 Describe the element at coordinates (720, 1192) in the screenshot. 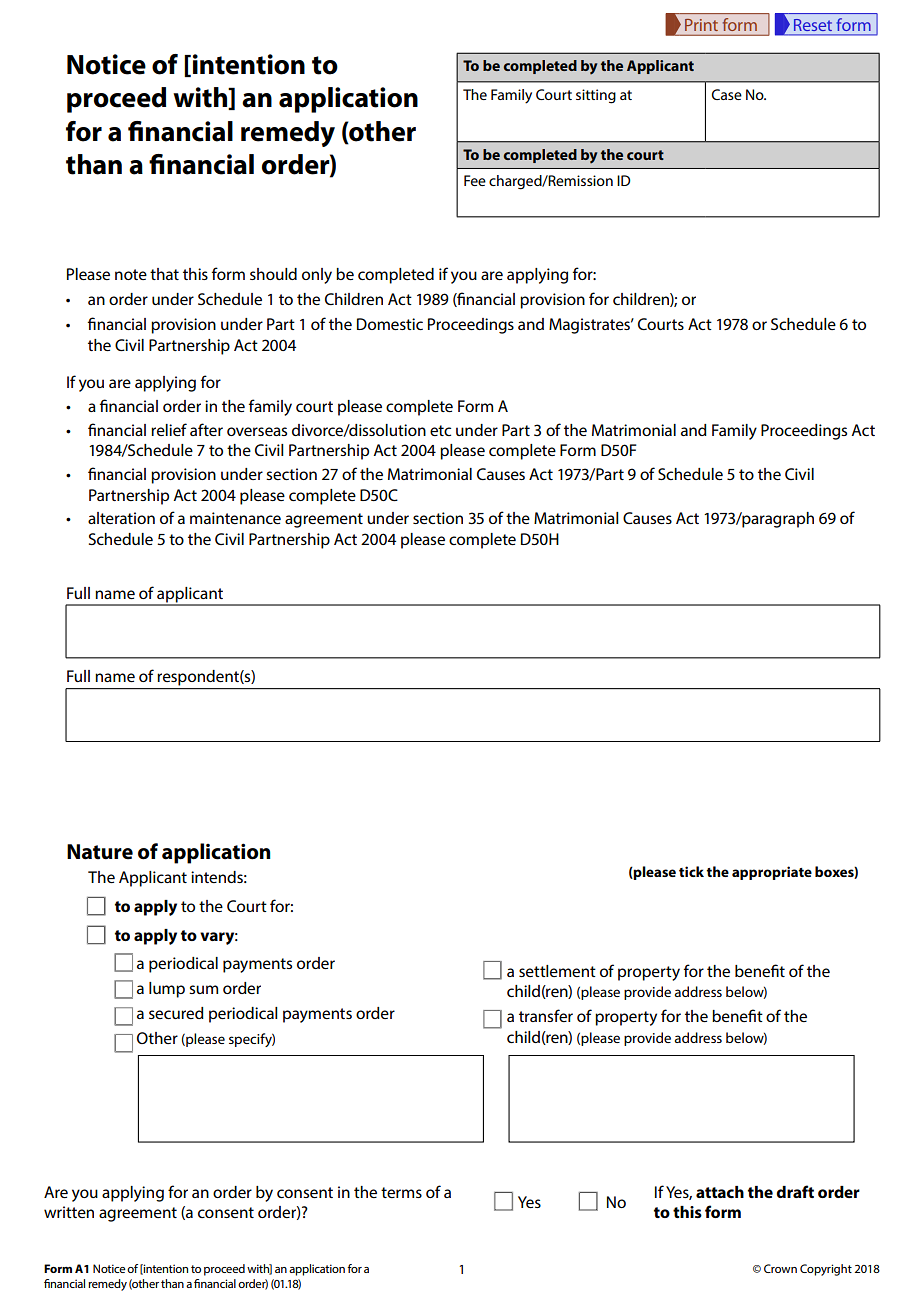

I see `attach` at that location.
